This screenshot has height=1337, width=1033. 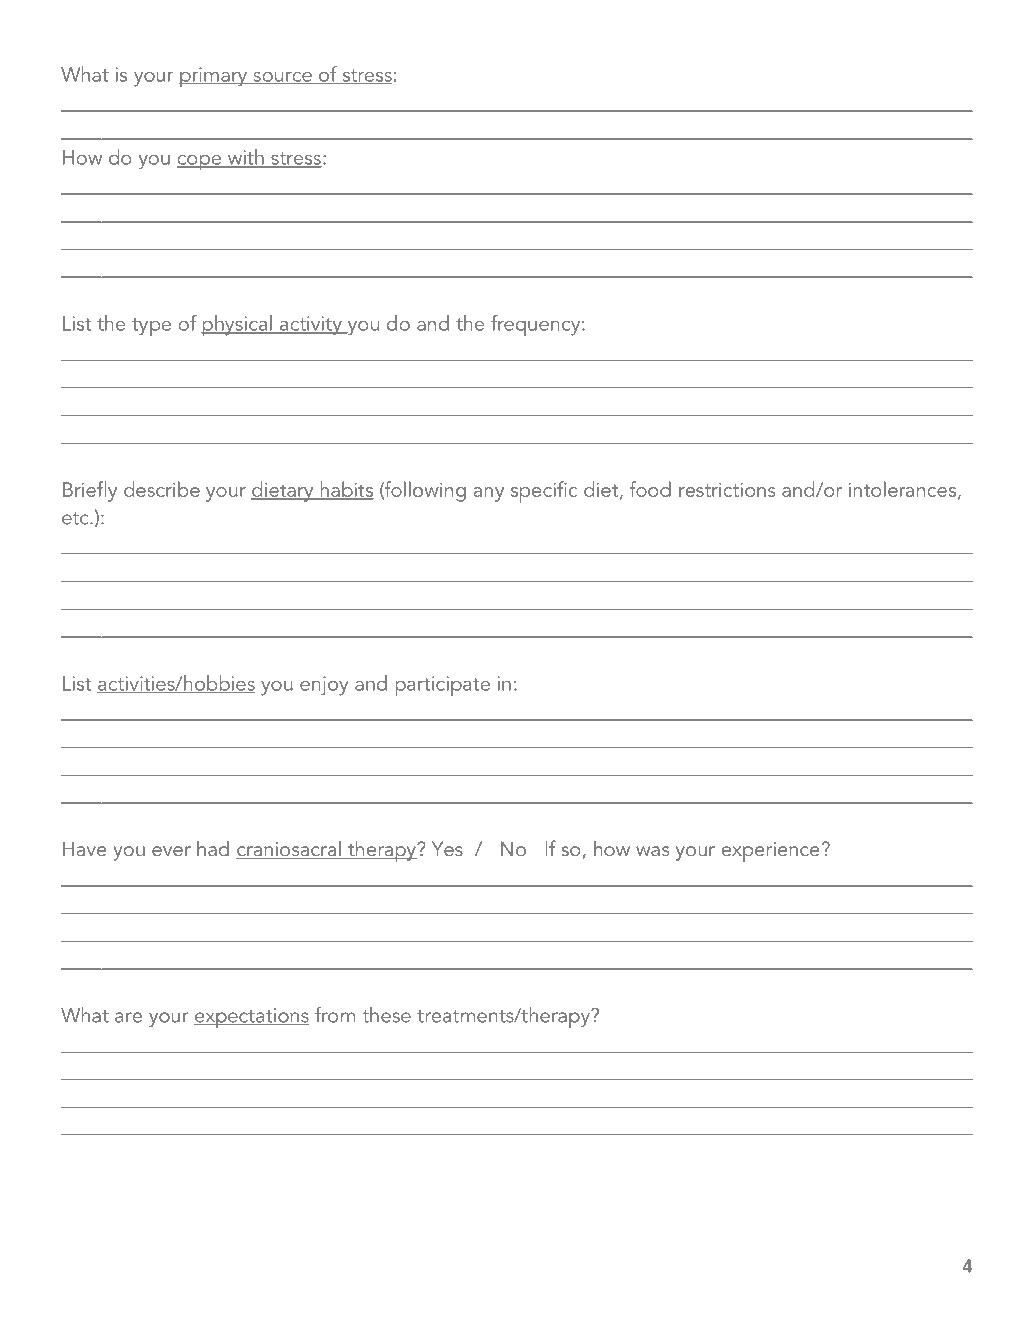 I want to click on these, so click(x=387, y=1015).
